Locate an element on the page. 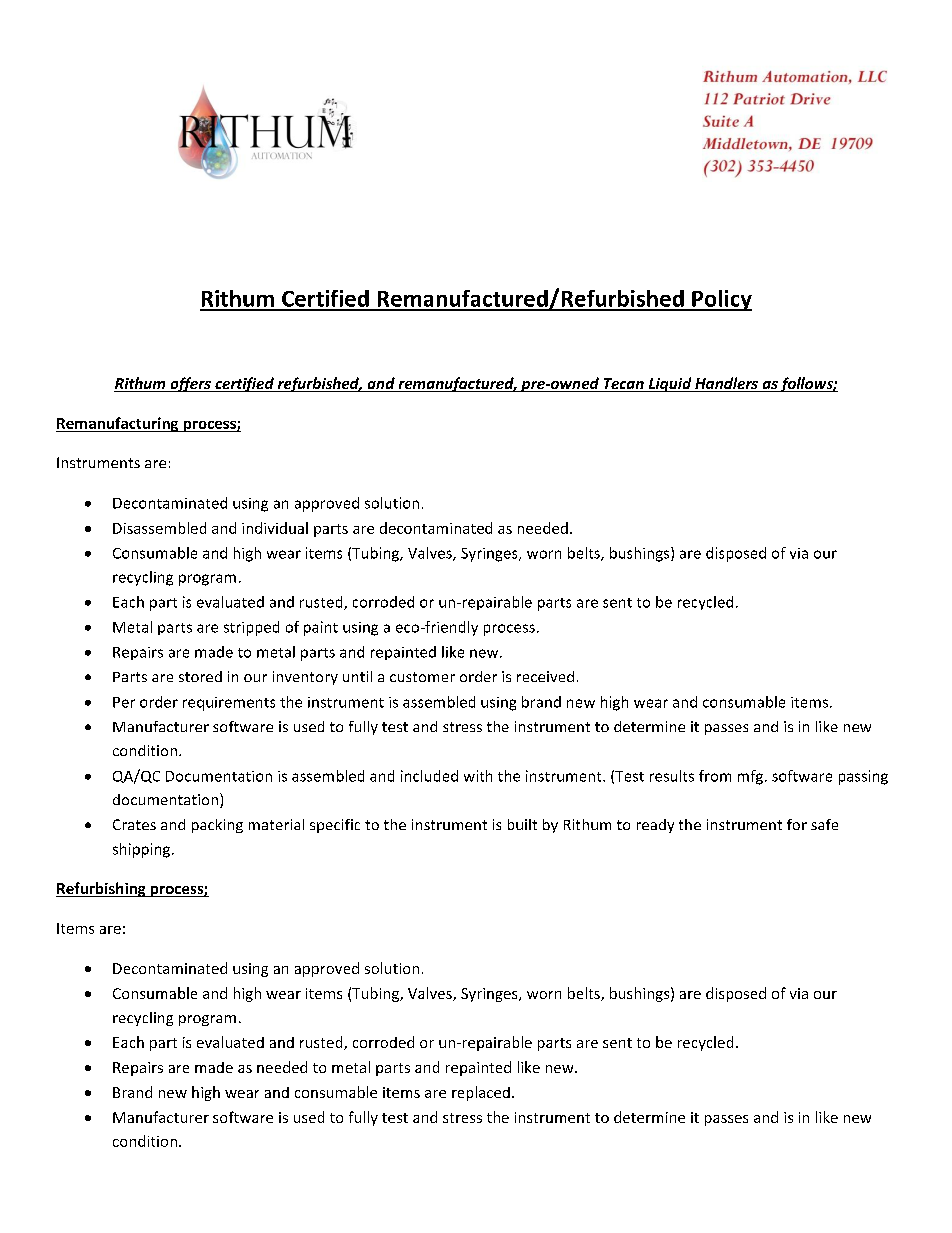 This image has height=1233, width=952. for is located at coordinates (797, 824).
